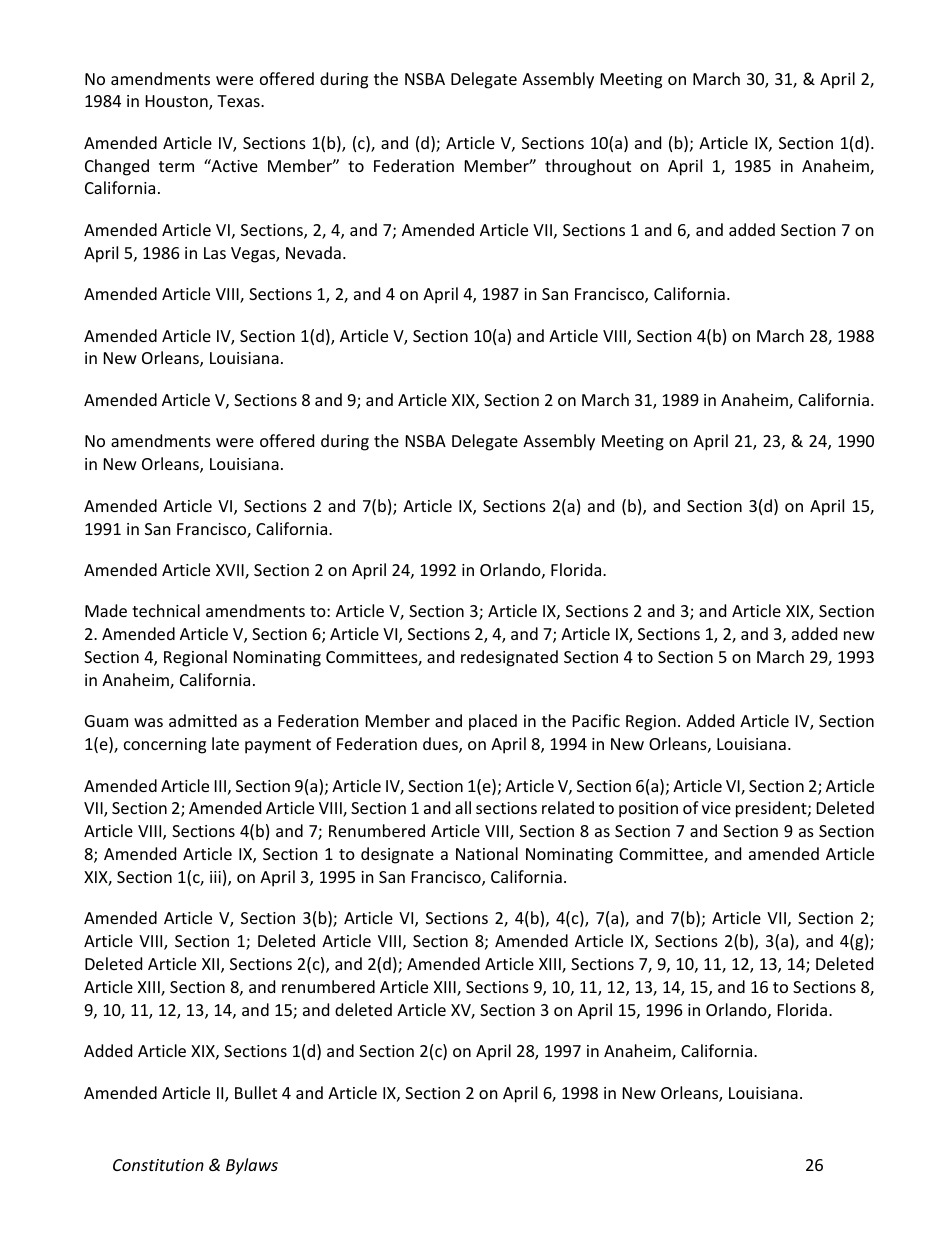 The image size is (952, 1233). I want to click on position, so click(648, 810).
